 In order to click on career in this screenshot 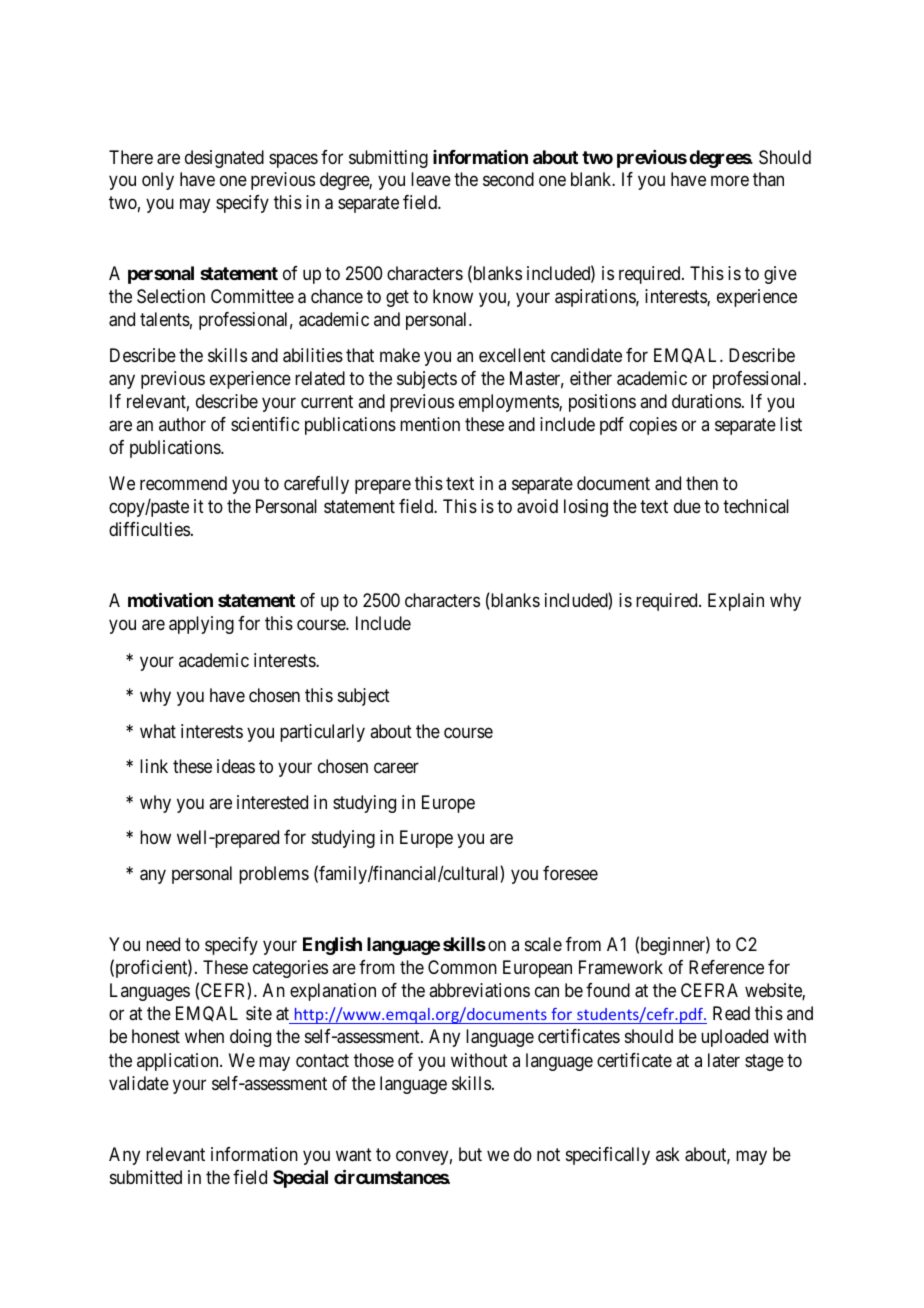, I will do `click(396, 768)`.
